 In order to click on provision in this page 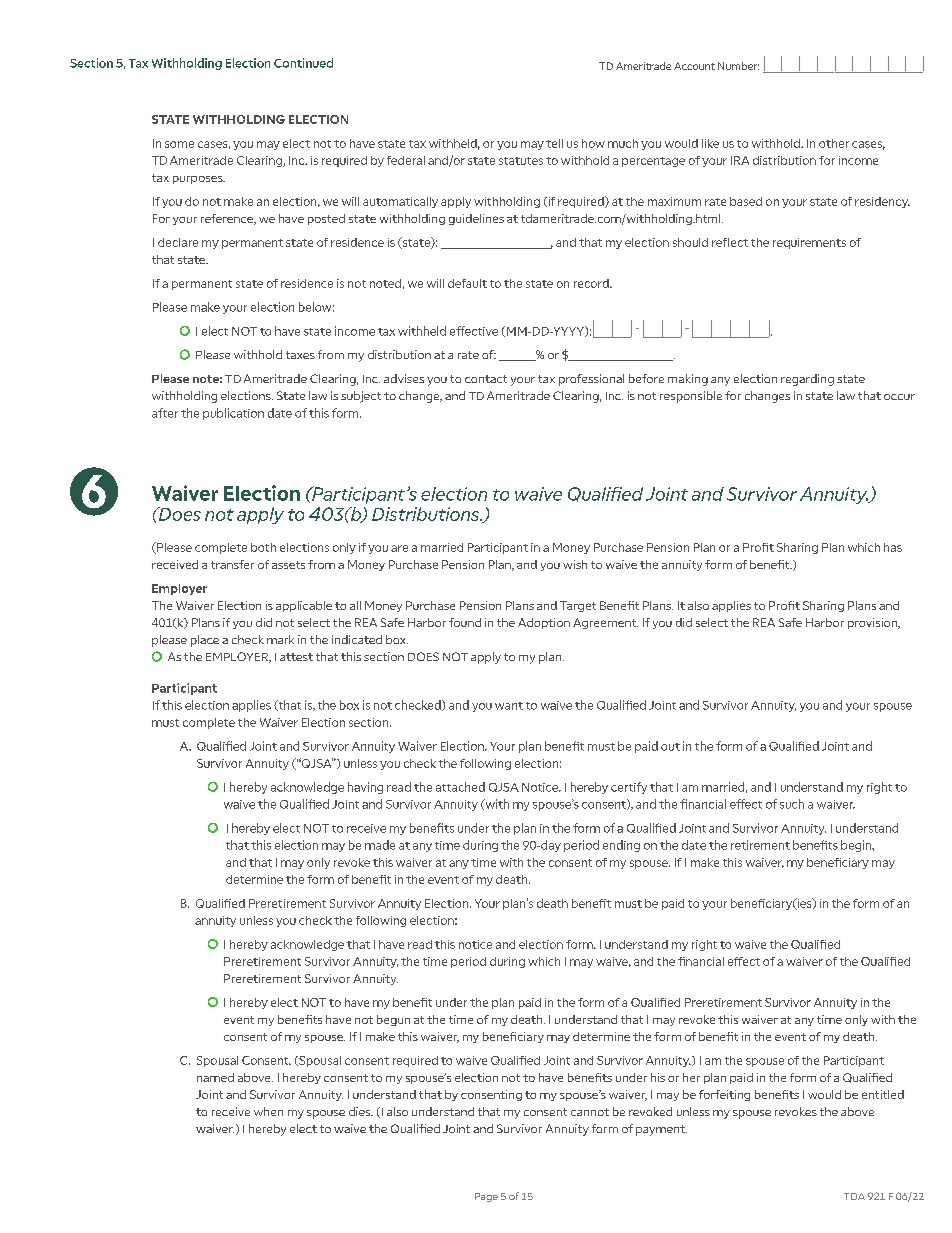, I will do `click(874, 623)`.
